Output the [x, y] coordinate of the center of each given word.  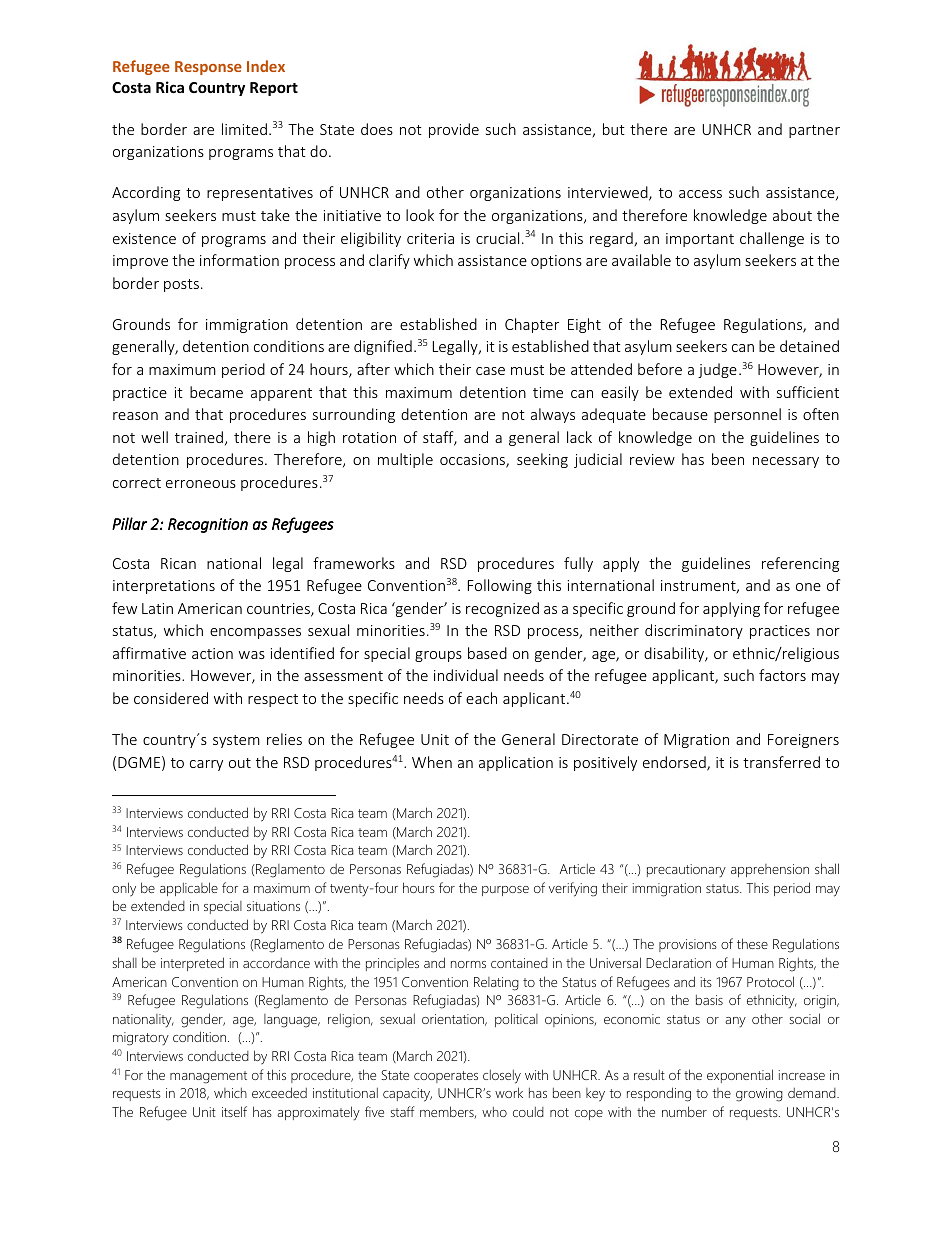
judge [717, 370]
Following [500, 586]
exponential [740, 1076]
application [516, 763]
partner [814, 131]
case [490, 371]
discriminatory [694, 631]
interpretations [164, 587]
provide [454, 130]
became [216, 392]
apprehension [770, 870]
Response [208, 68]
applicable [189, 889]
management [208, 1077]
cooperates [446, 1077]
